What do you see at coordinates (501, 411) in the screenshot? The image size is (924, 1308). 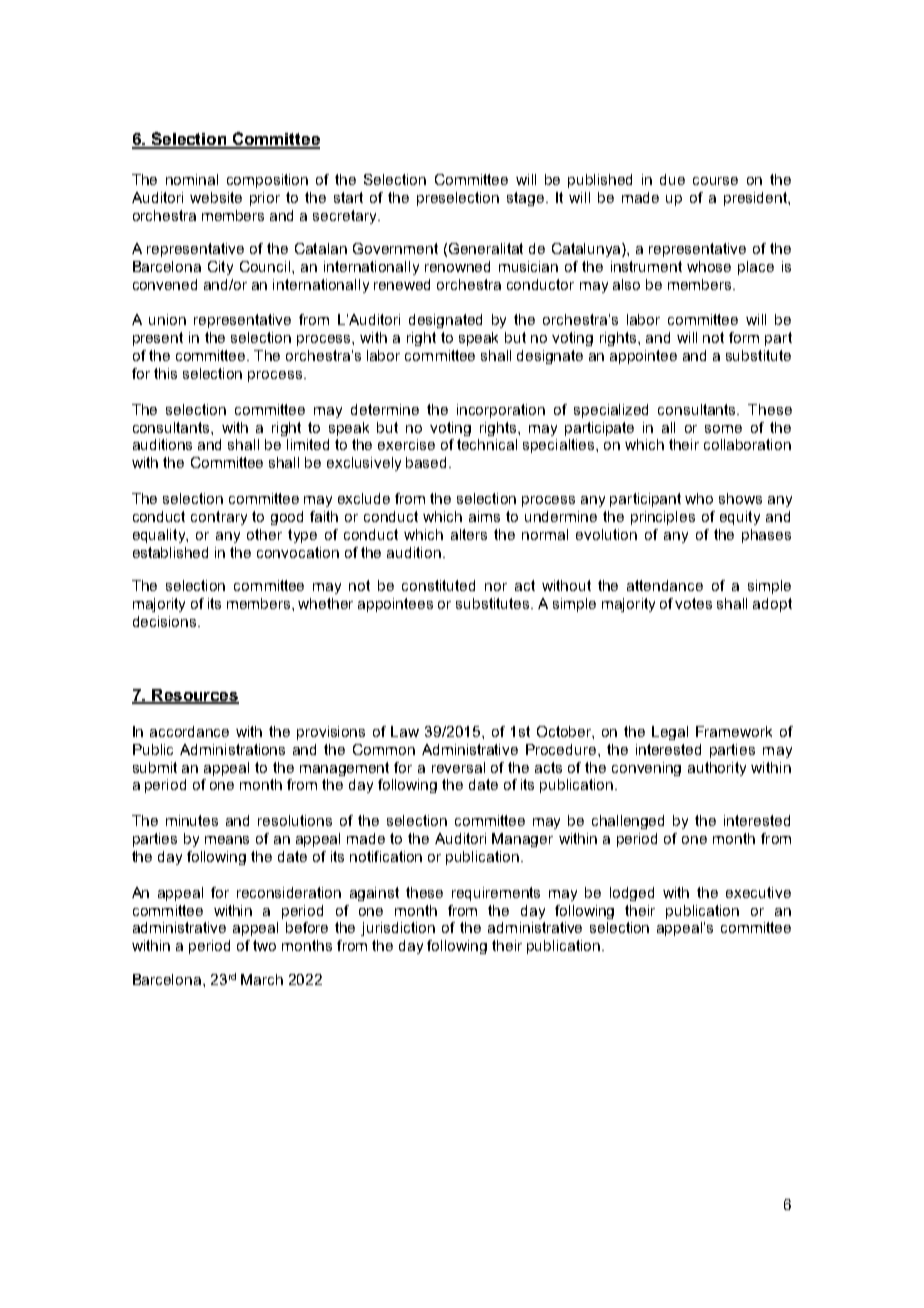 I see `incorporation` at bounding box center [501, 411].
